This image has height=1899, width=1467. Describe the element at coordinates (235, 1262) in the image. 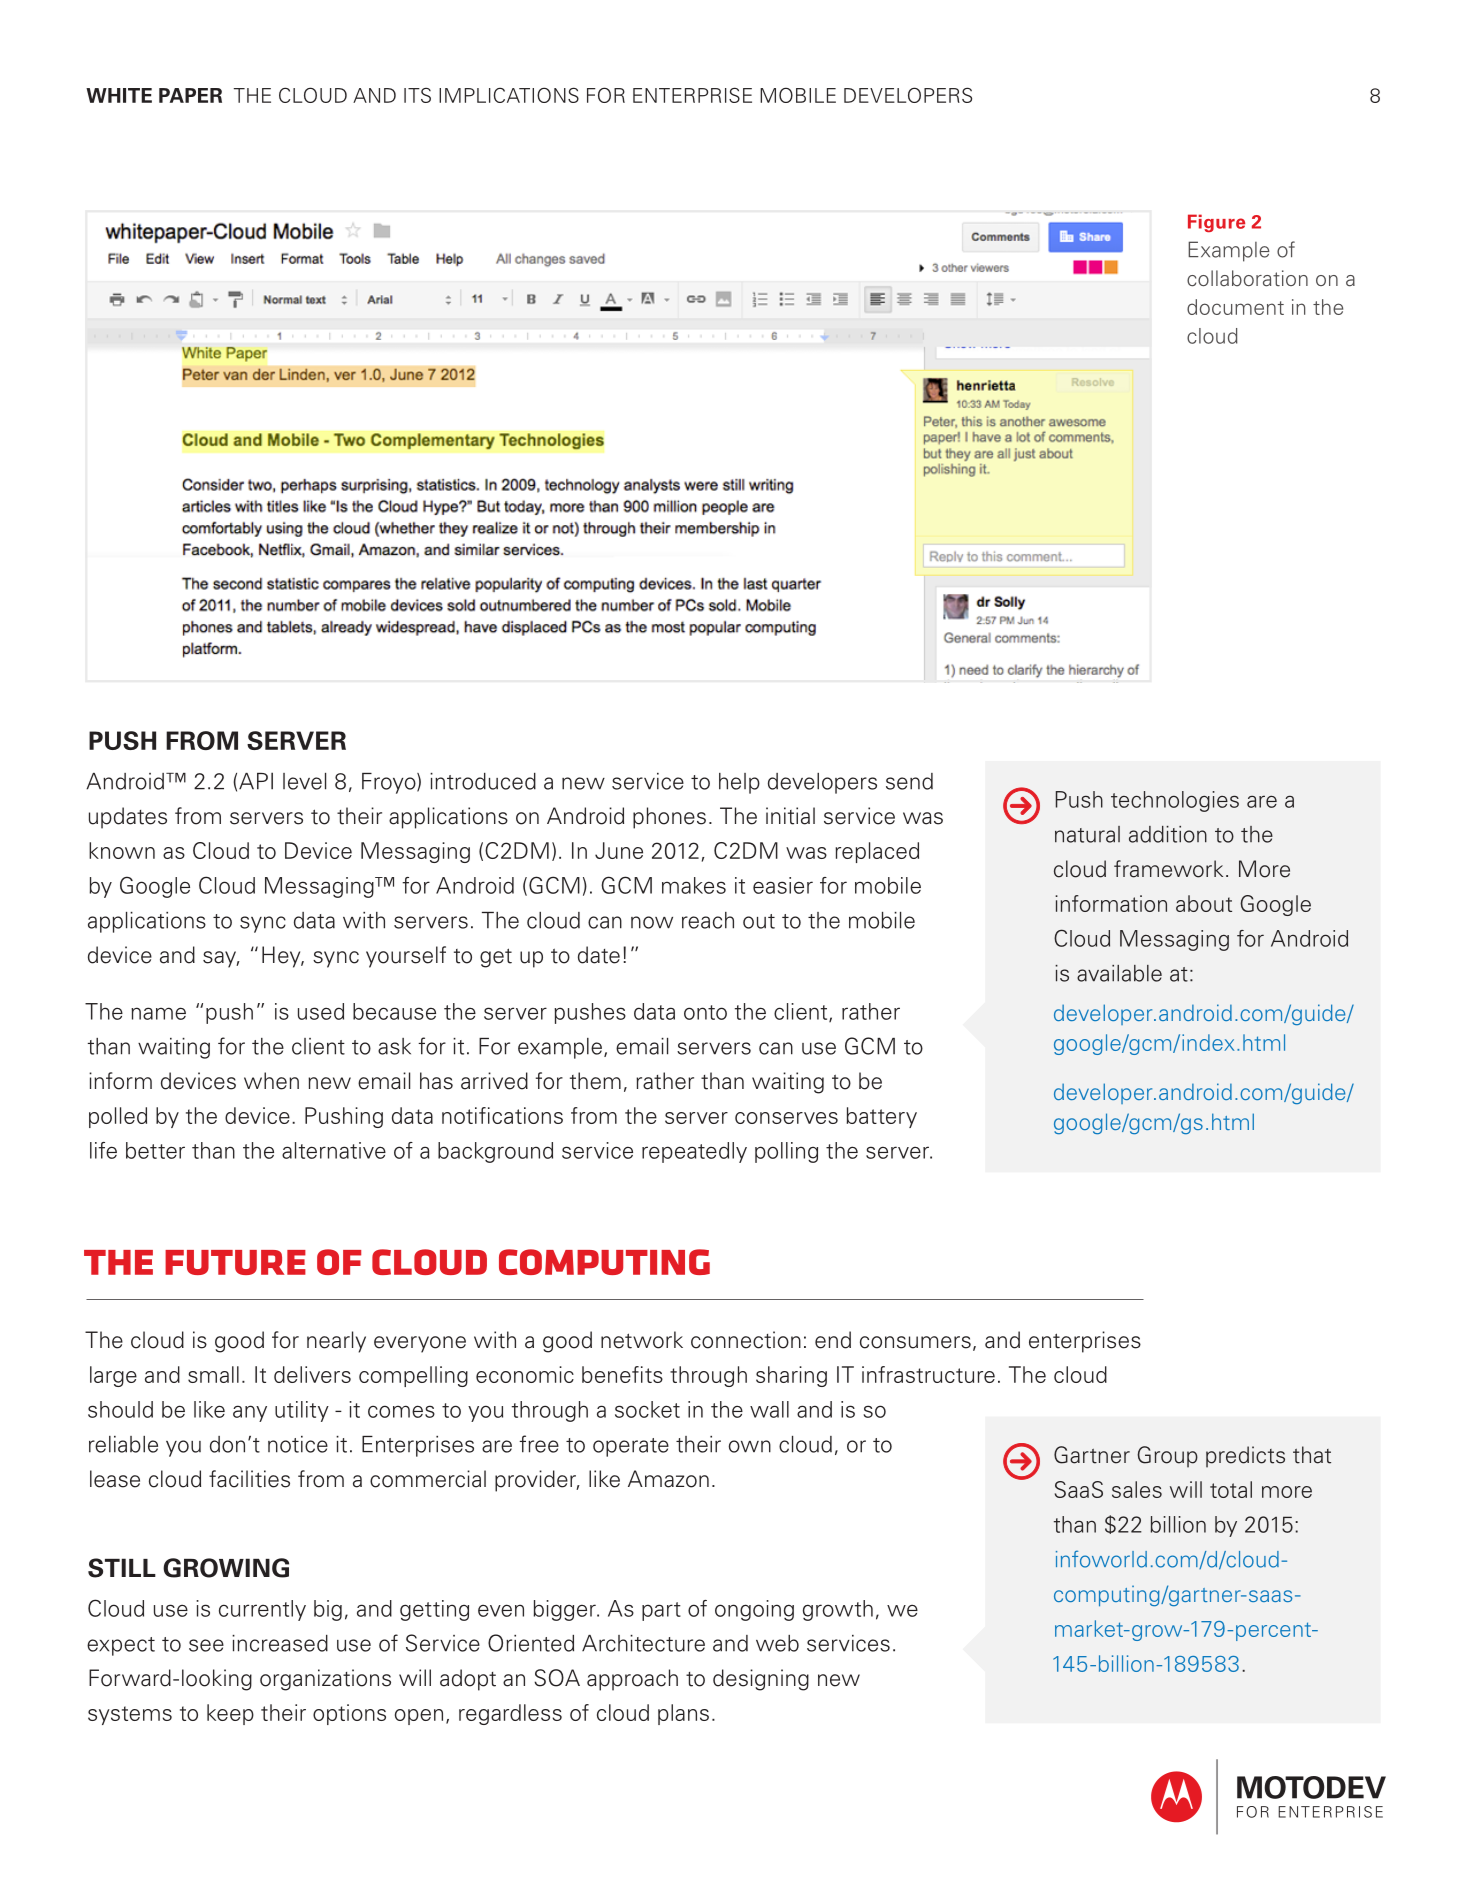

I see `future` at that location.
